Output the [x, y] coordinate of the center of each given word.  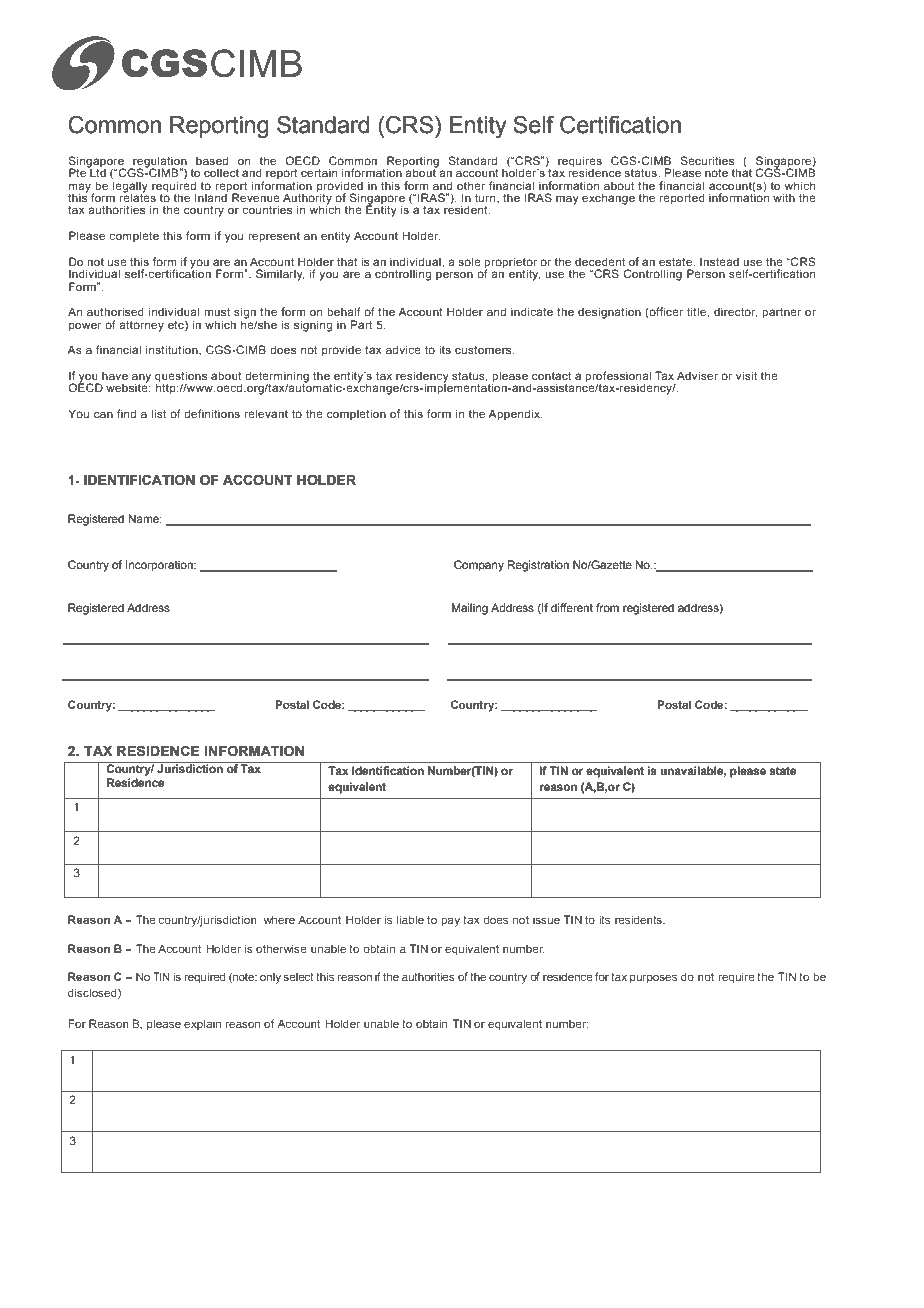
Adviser [697, 375]
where [279, 919]
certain [319, 172]
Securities [707, 160]
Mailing [470, 609]
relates [137, 196]
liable [410, 919]
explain [202, 1024]
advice [403, 349]
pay [450, 922]
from [607, 607]
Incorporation [160, 566]
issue [546, 919]
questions [181, 378]
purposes [653, 979]
